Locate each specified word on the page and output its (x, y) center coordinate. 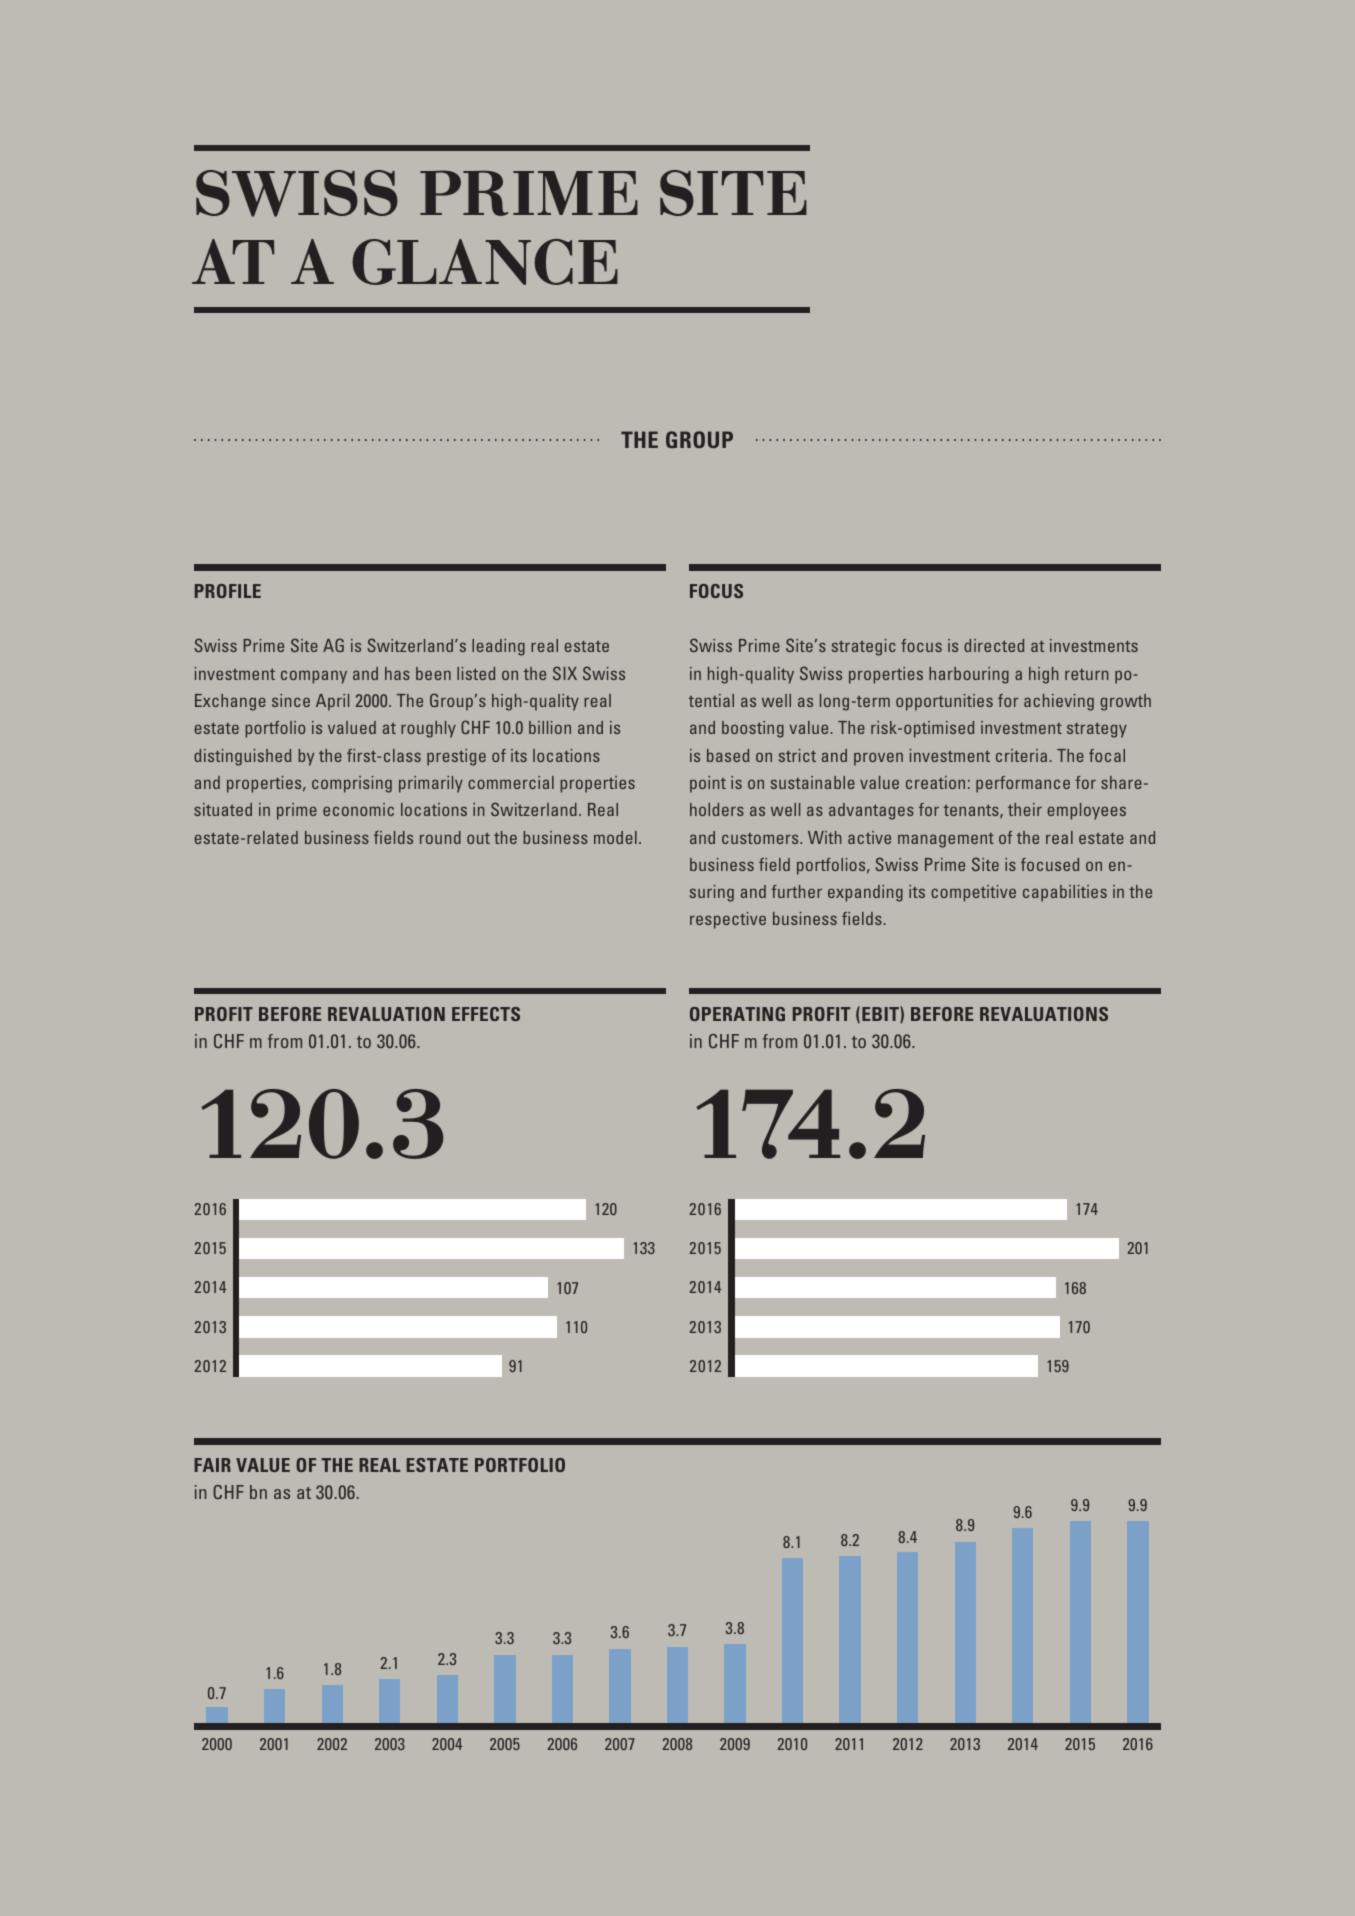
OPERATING (737, 1014)
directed (994, 645)
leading (498, 647)
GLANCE (485, 262)
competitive (973, 893)
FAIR (212, 1465)
